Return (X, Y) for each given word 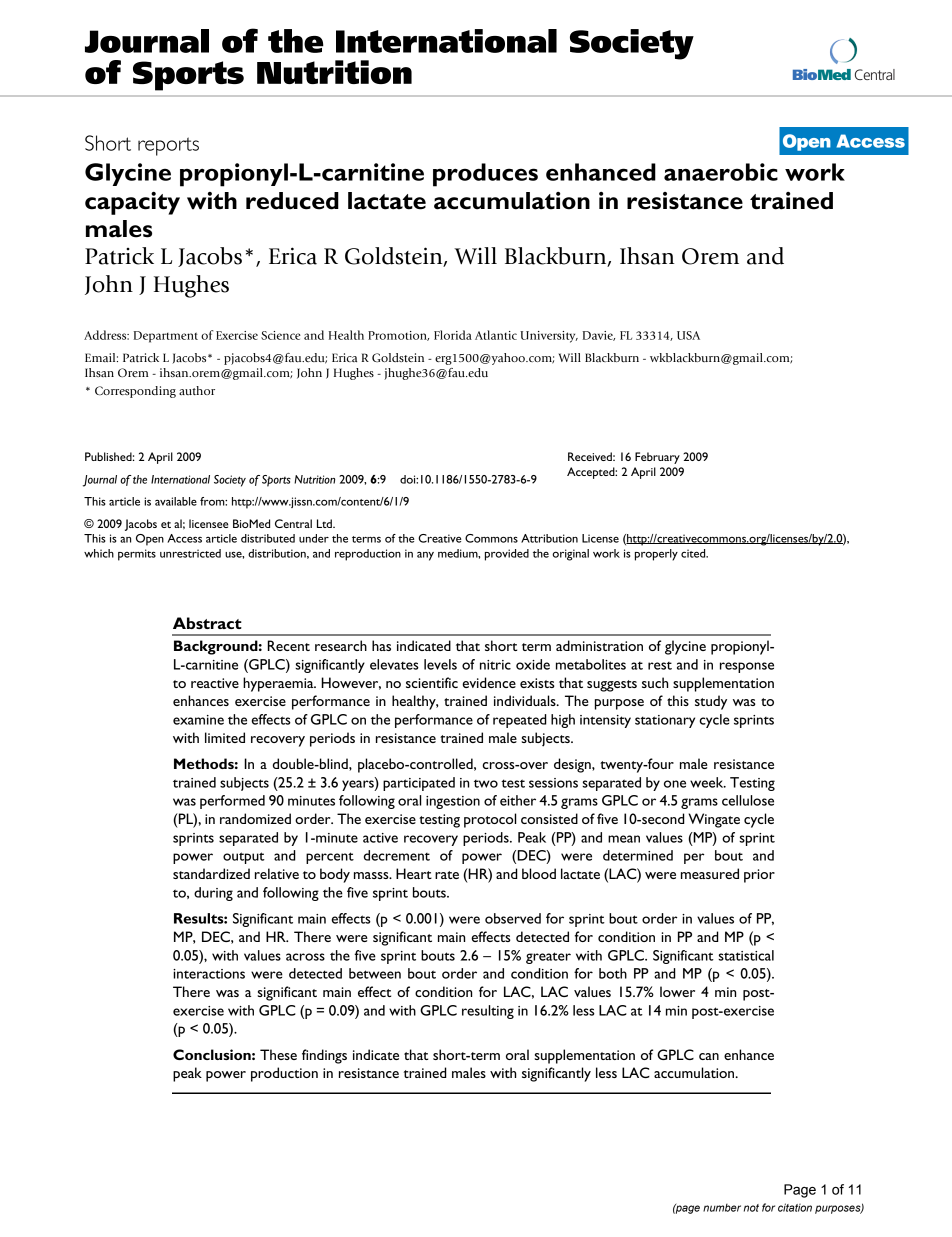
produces (485, 175)
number (722, 1208)
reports (168, 146)
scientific (432, 682)
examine (198, 720)
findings (324, 1056)
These (278, 1054)
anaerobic (721, 172)
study (711, 702)
